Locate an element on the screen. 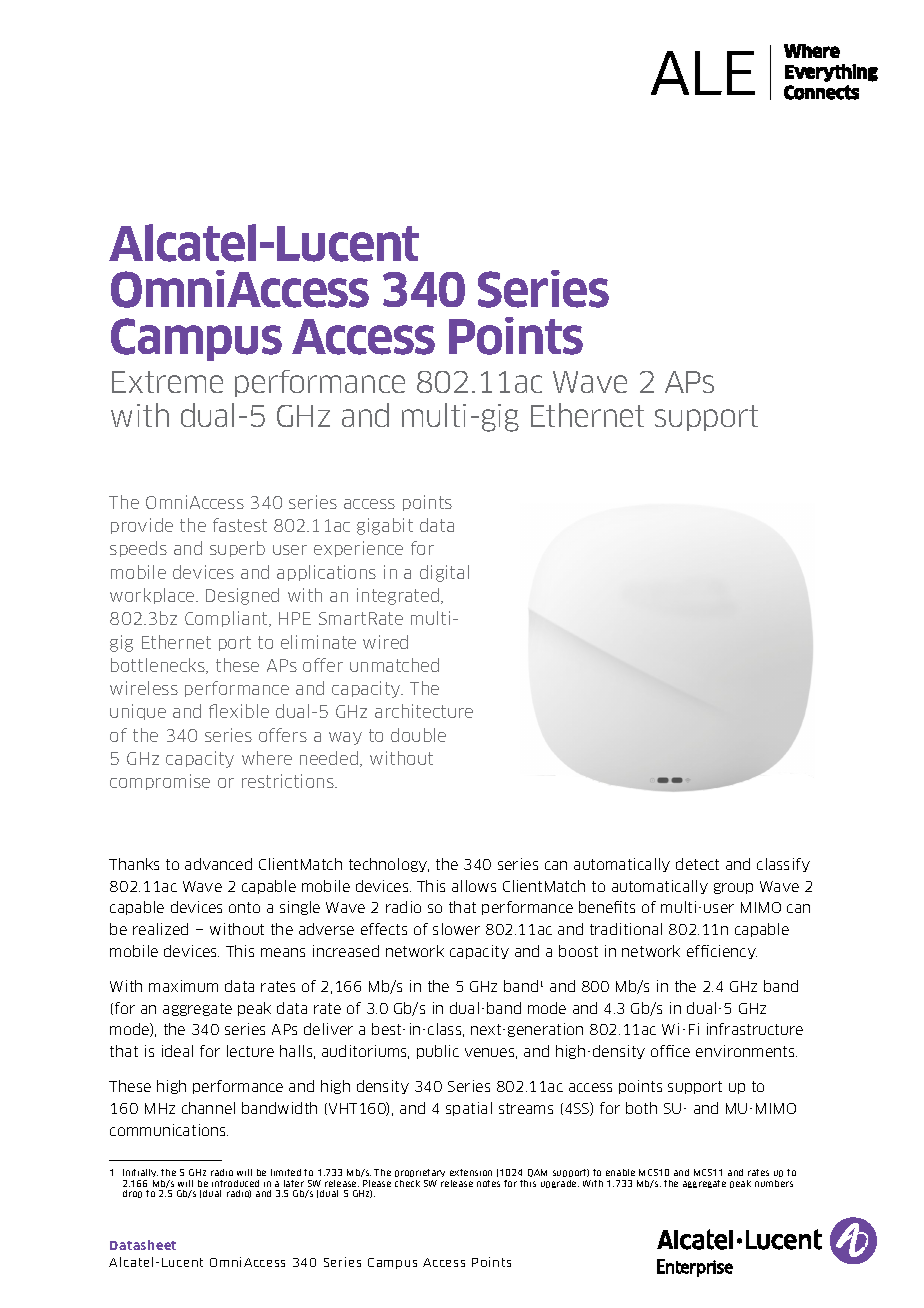  gigabit is located at coordinates (385, 526).
